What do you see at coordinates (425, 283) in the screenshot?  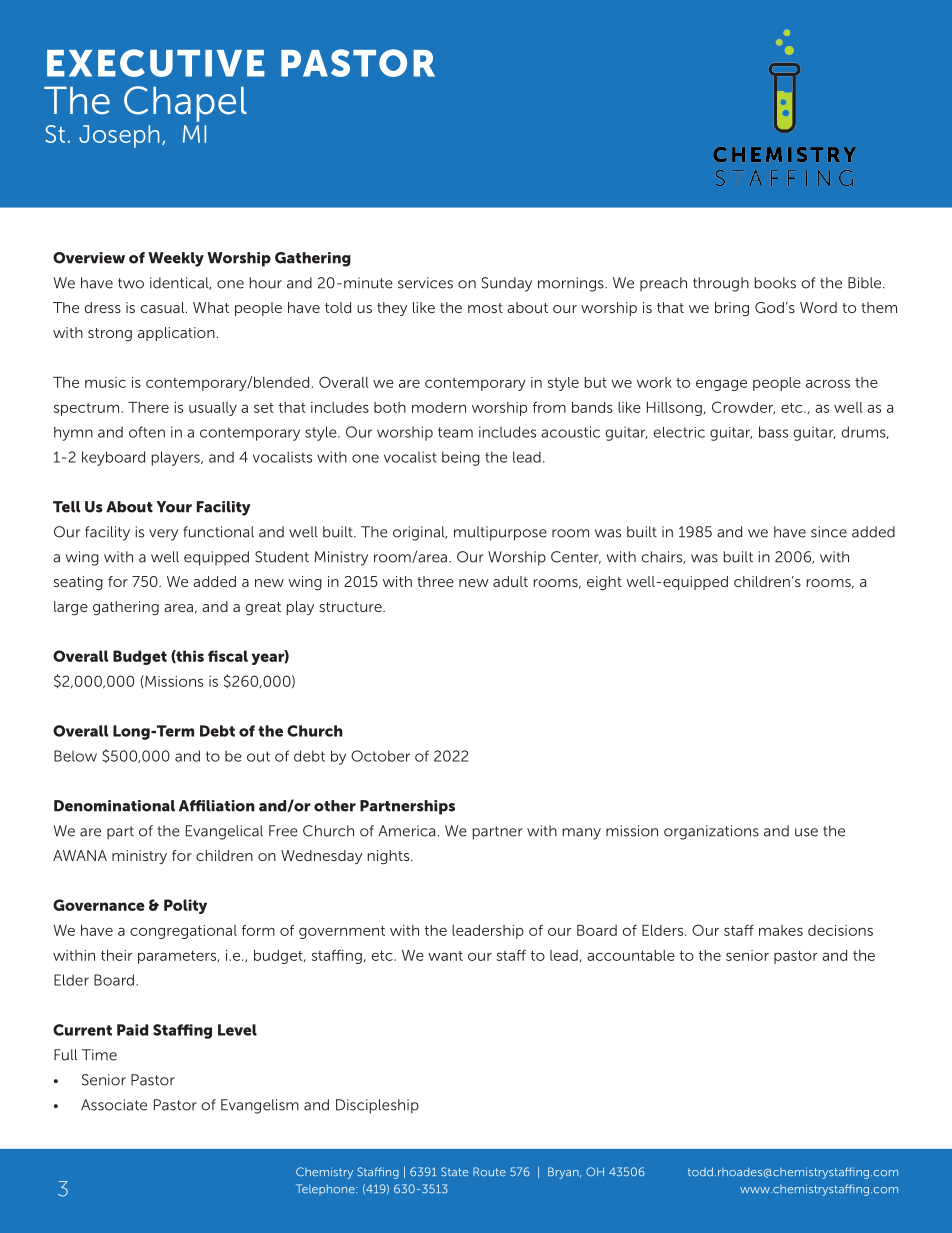 I see `services` at bounding box center [425, 283].
